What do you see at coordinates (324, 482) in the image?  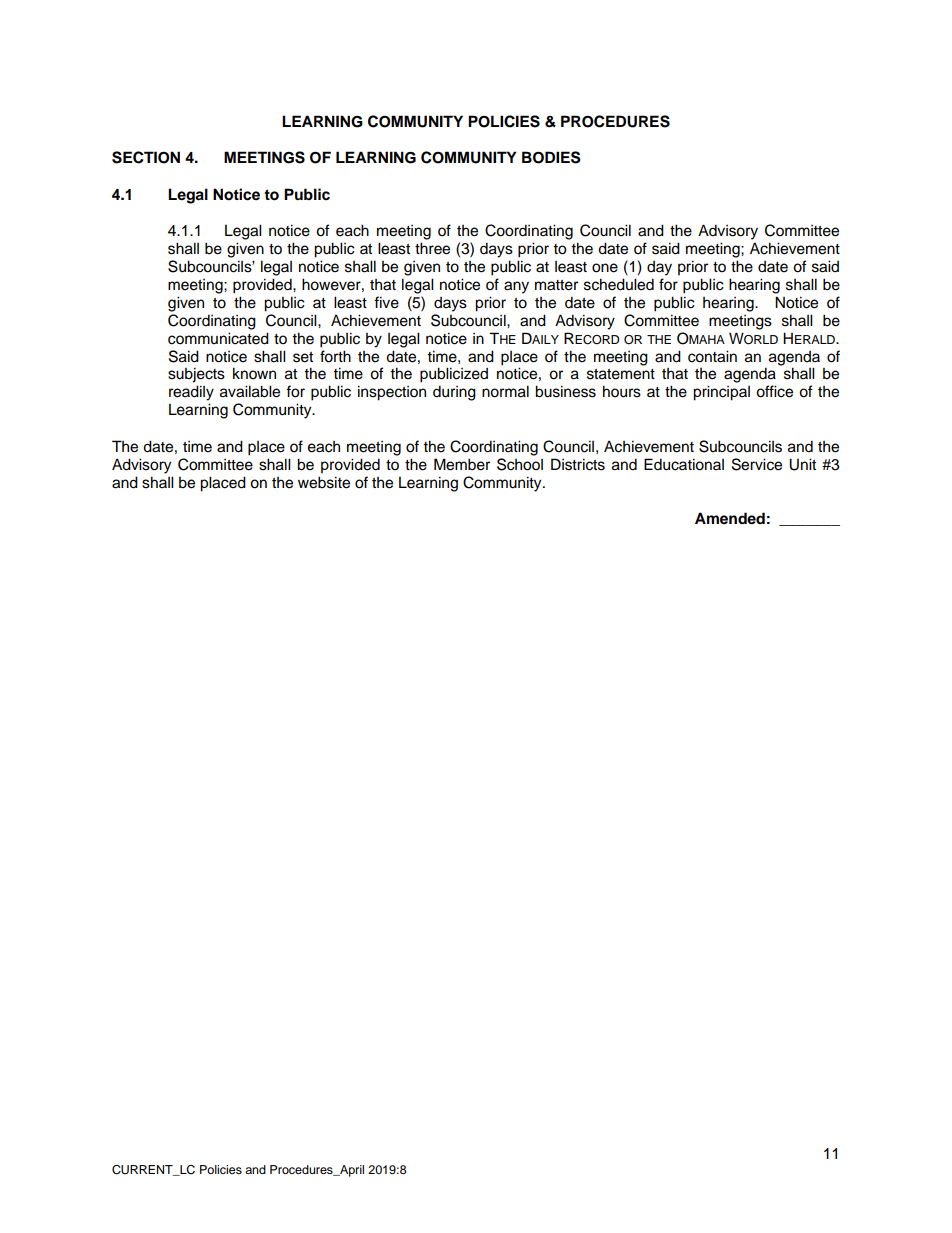 I see `website` at bounding box center [324, 482].
